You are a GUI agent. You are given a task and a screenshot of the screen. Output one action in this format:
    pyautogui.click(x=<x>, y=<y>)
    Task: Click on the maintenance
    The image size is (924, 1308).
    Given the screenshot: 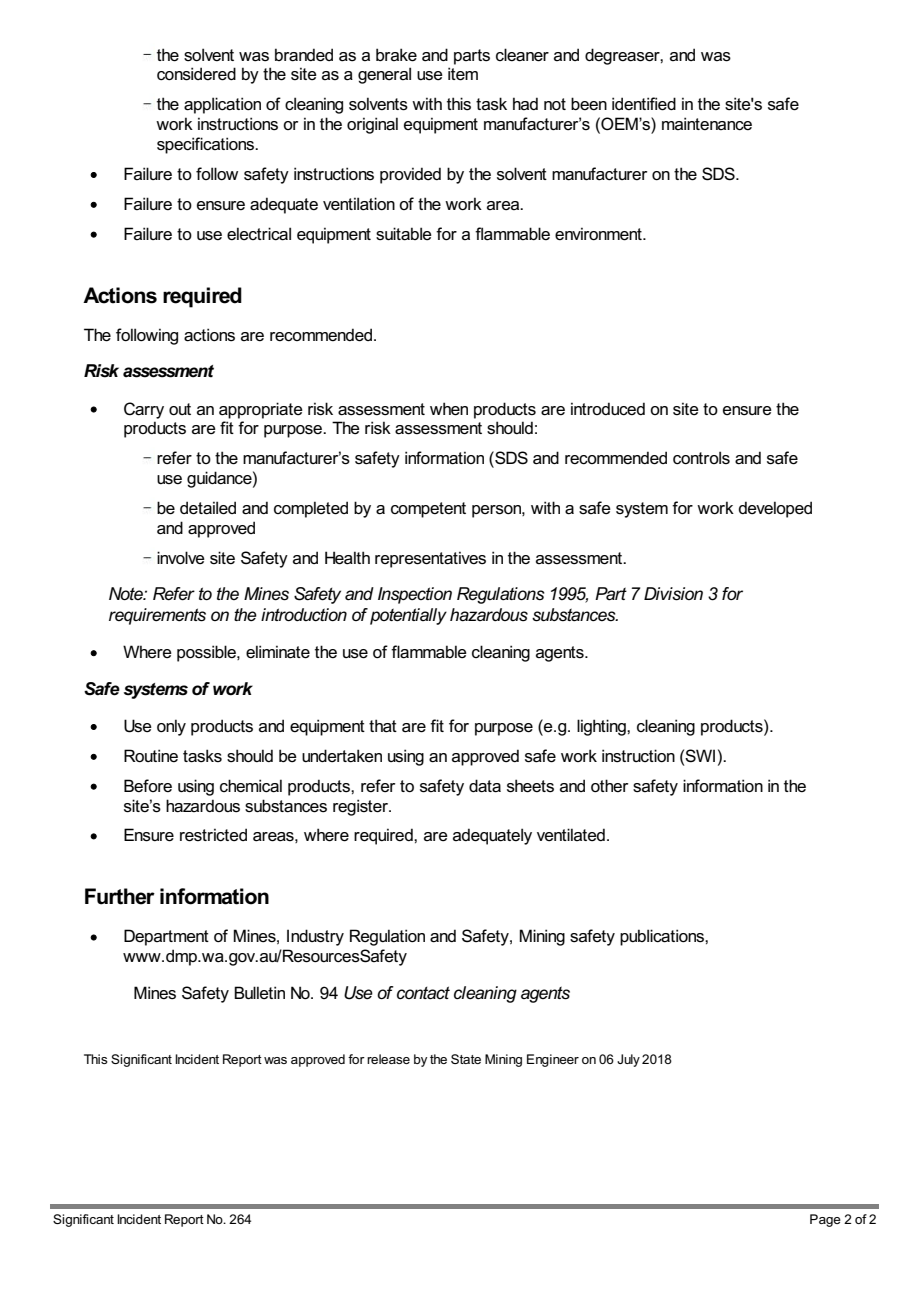 What is the action you would take?
    pyautogui.click(x=707, y=124)
